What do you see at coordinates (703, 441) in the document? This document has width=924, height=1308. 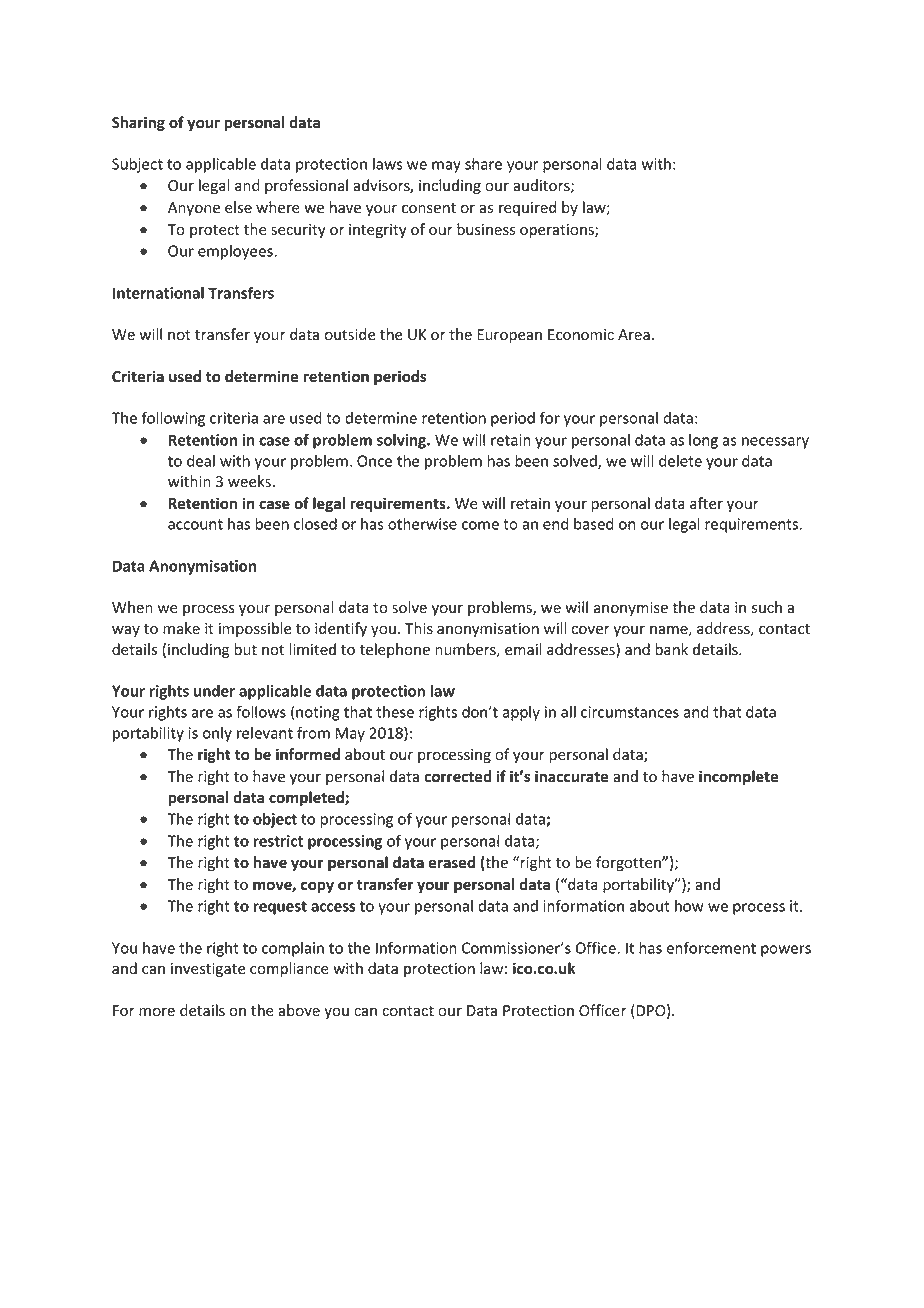 I see `long` at bounding box center [703, 441].
